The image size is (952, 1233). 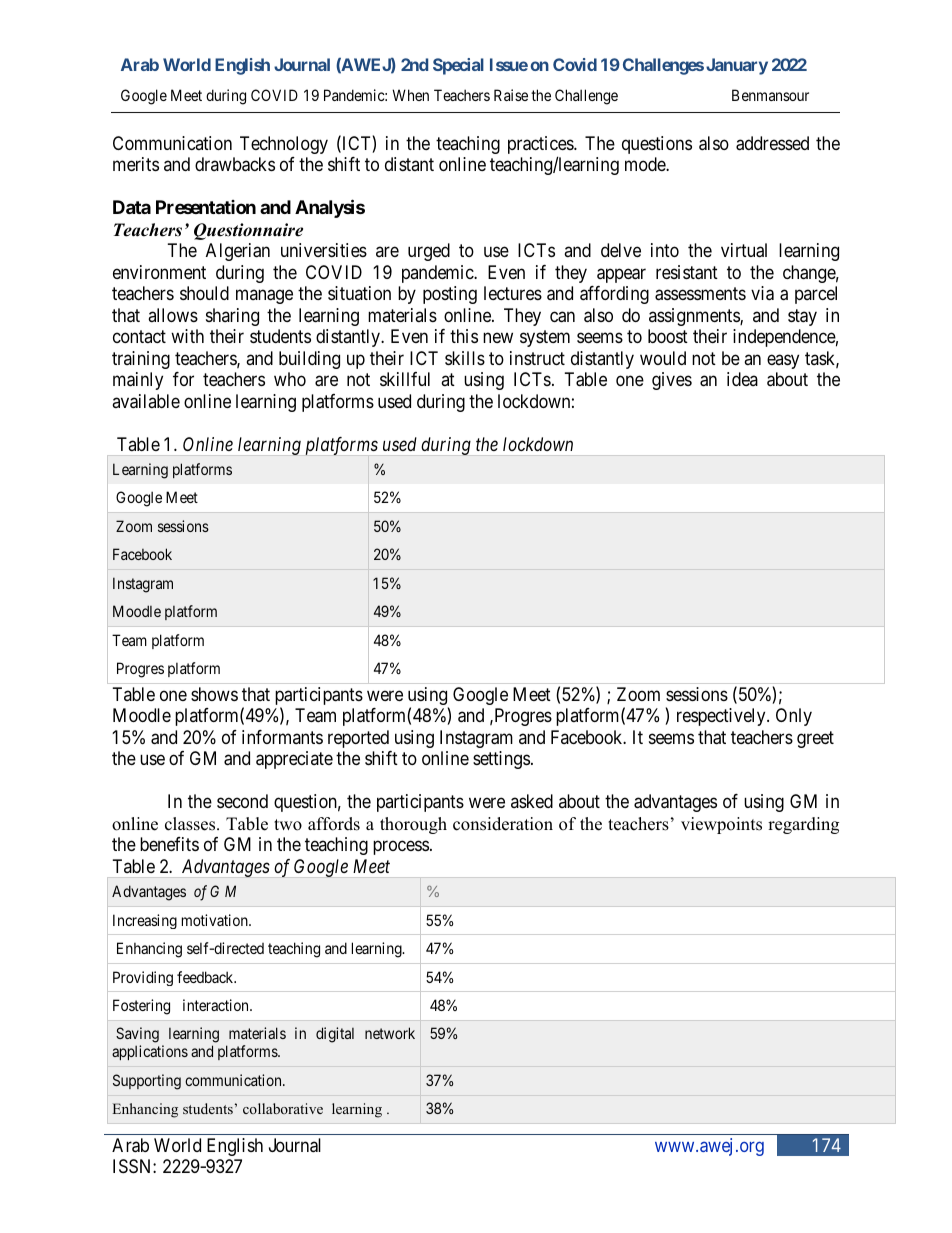 I want to click on drawbacks, so click(x=235, y=164).
